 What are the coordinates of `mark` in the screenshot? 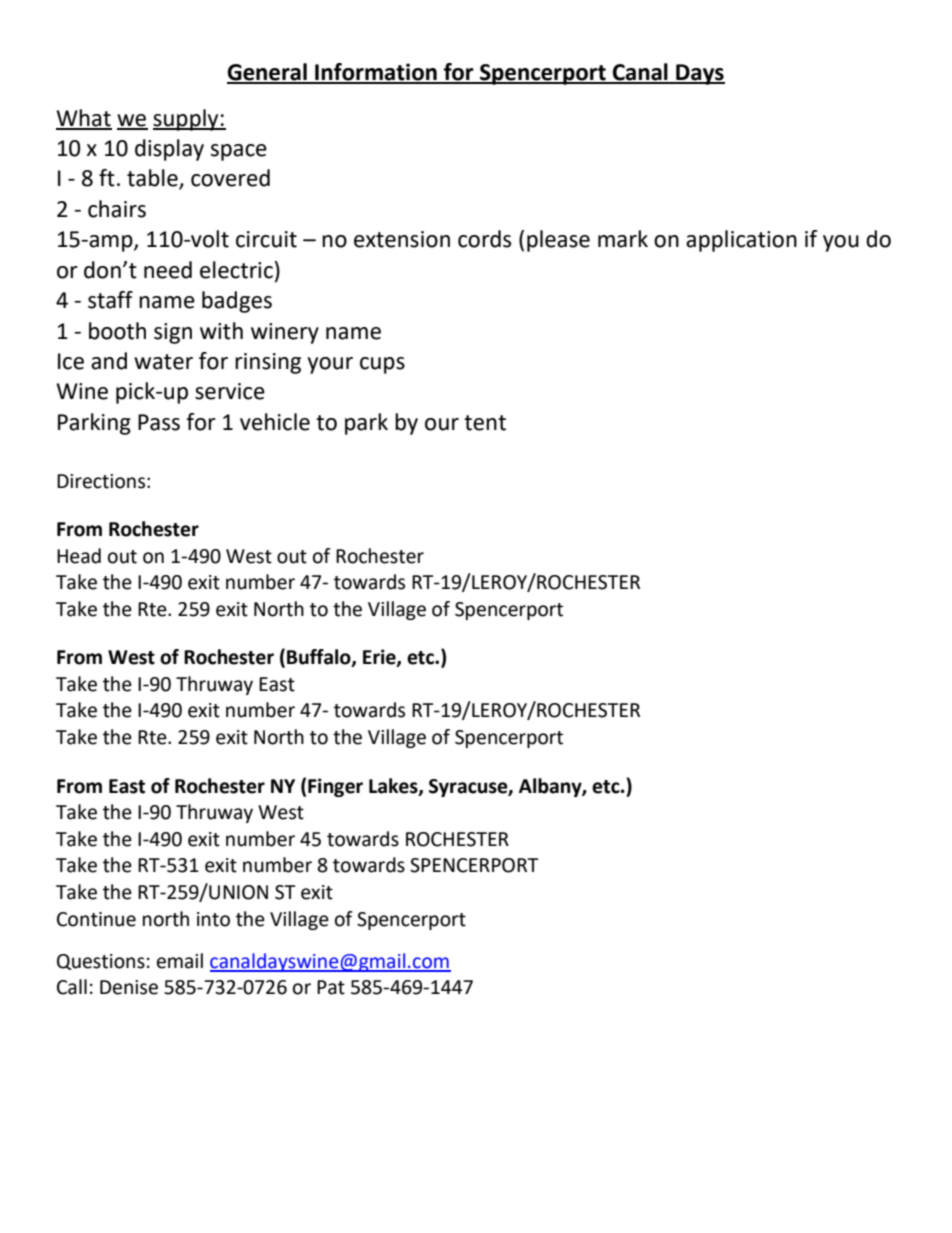 It's located at (623, 239).
